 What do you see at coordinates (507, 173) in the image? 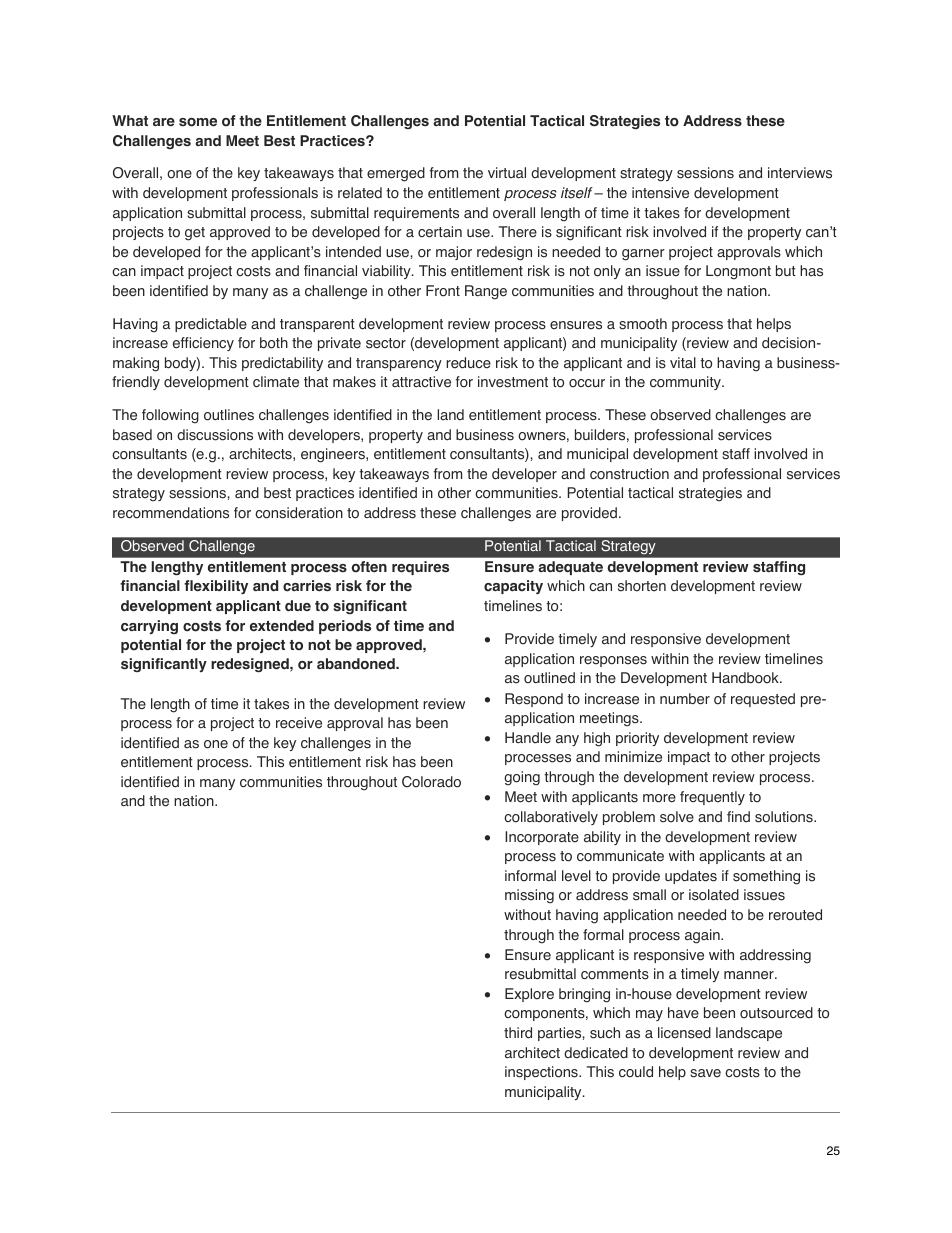
I see `virtual` at bounding box center [507, 173].
